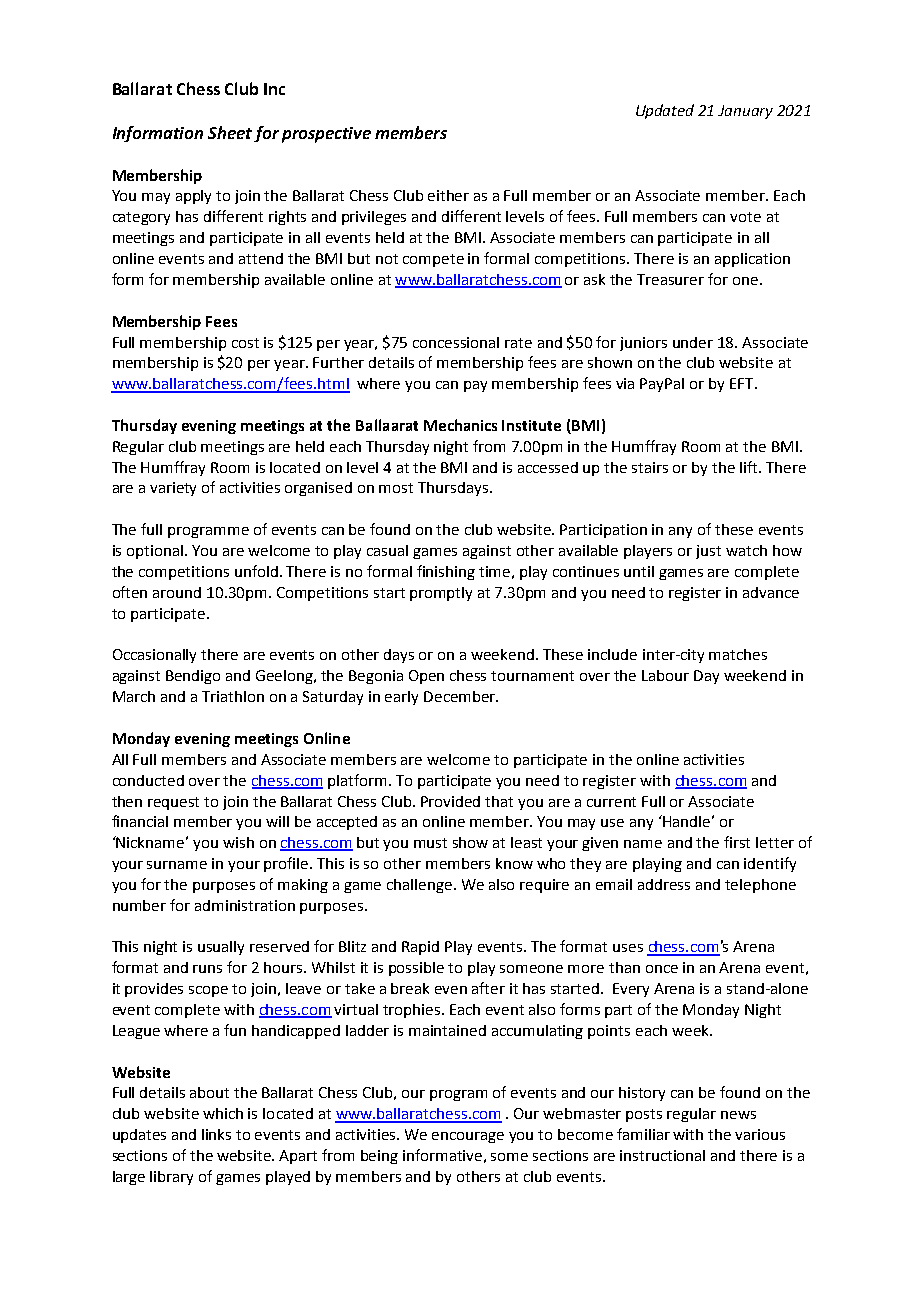 The width and height of the screenshot is (924, 1308). I want to click on Provided, so click(450, 801).
